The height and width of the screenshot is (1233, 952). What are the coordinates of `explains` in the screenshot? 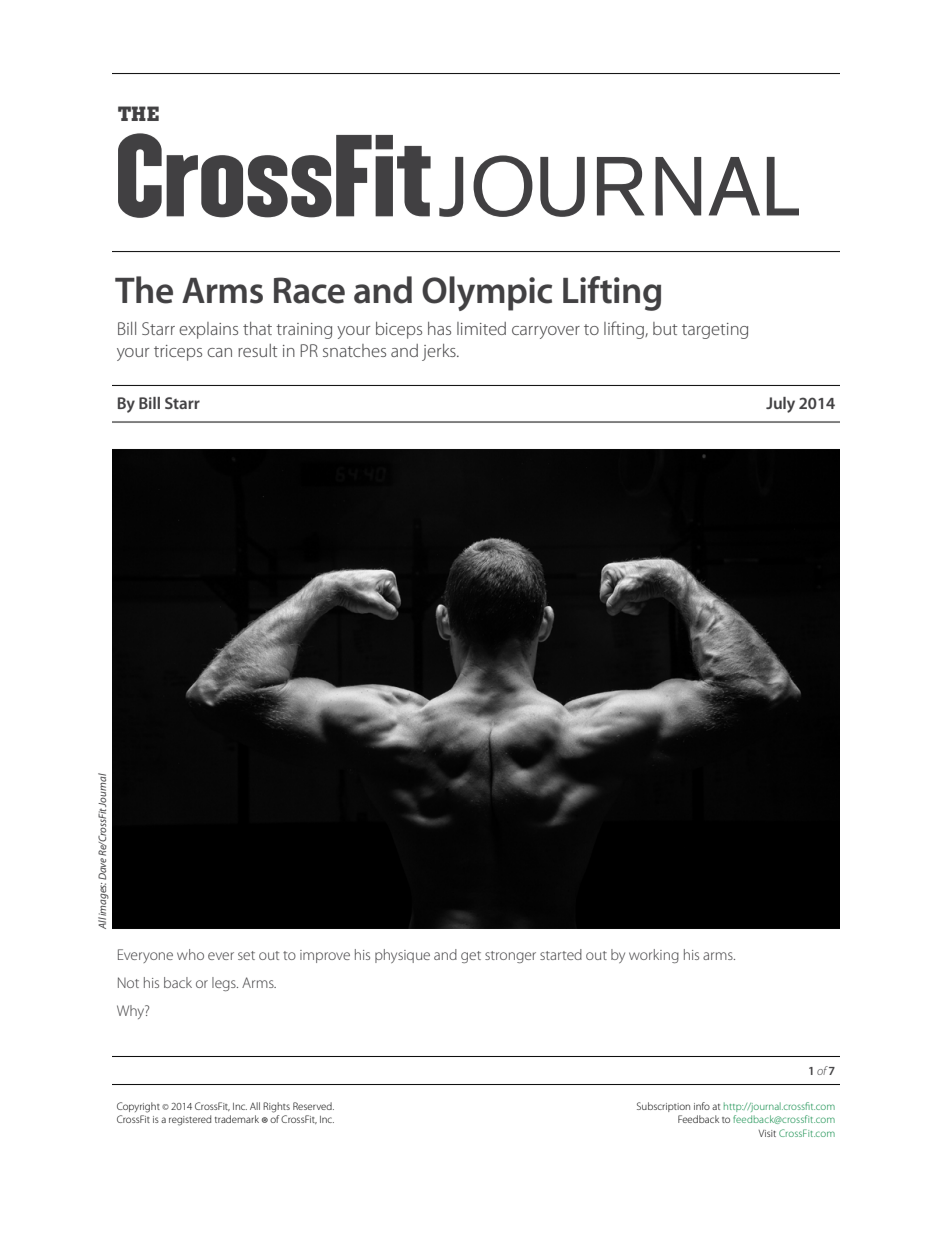 It's located at (208, 330).
